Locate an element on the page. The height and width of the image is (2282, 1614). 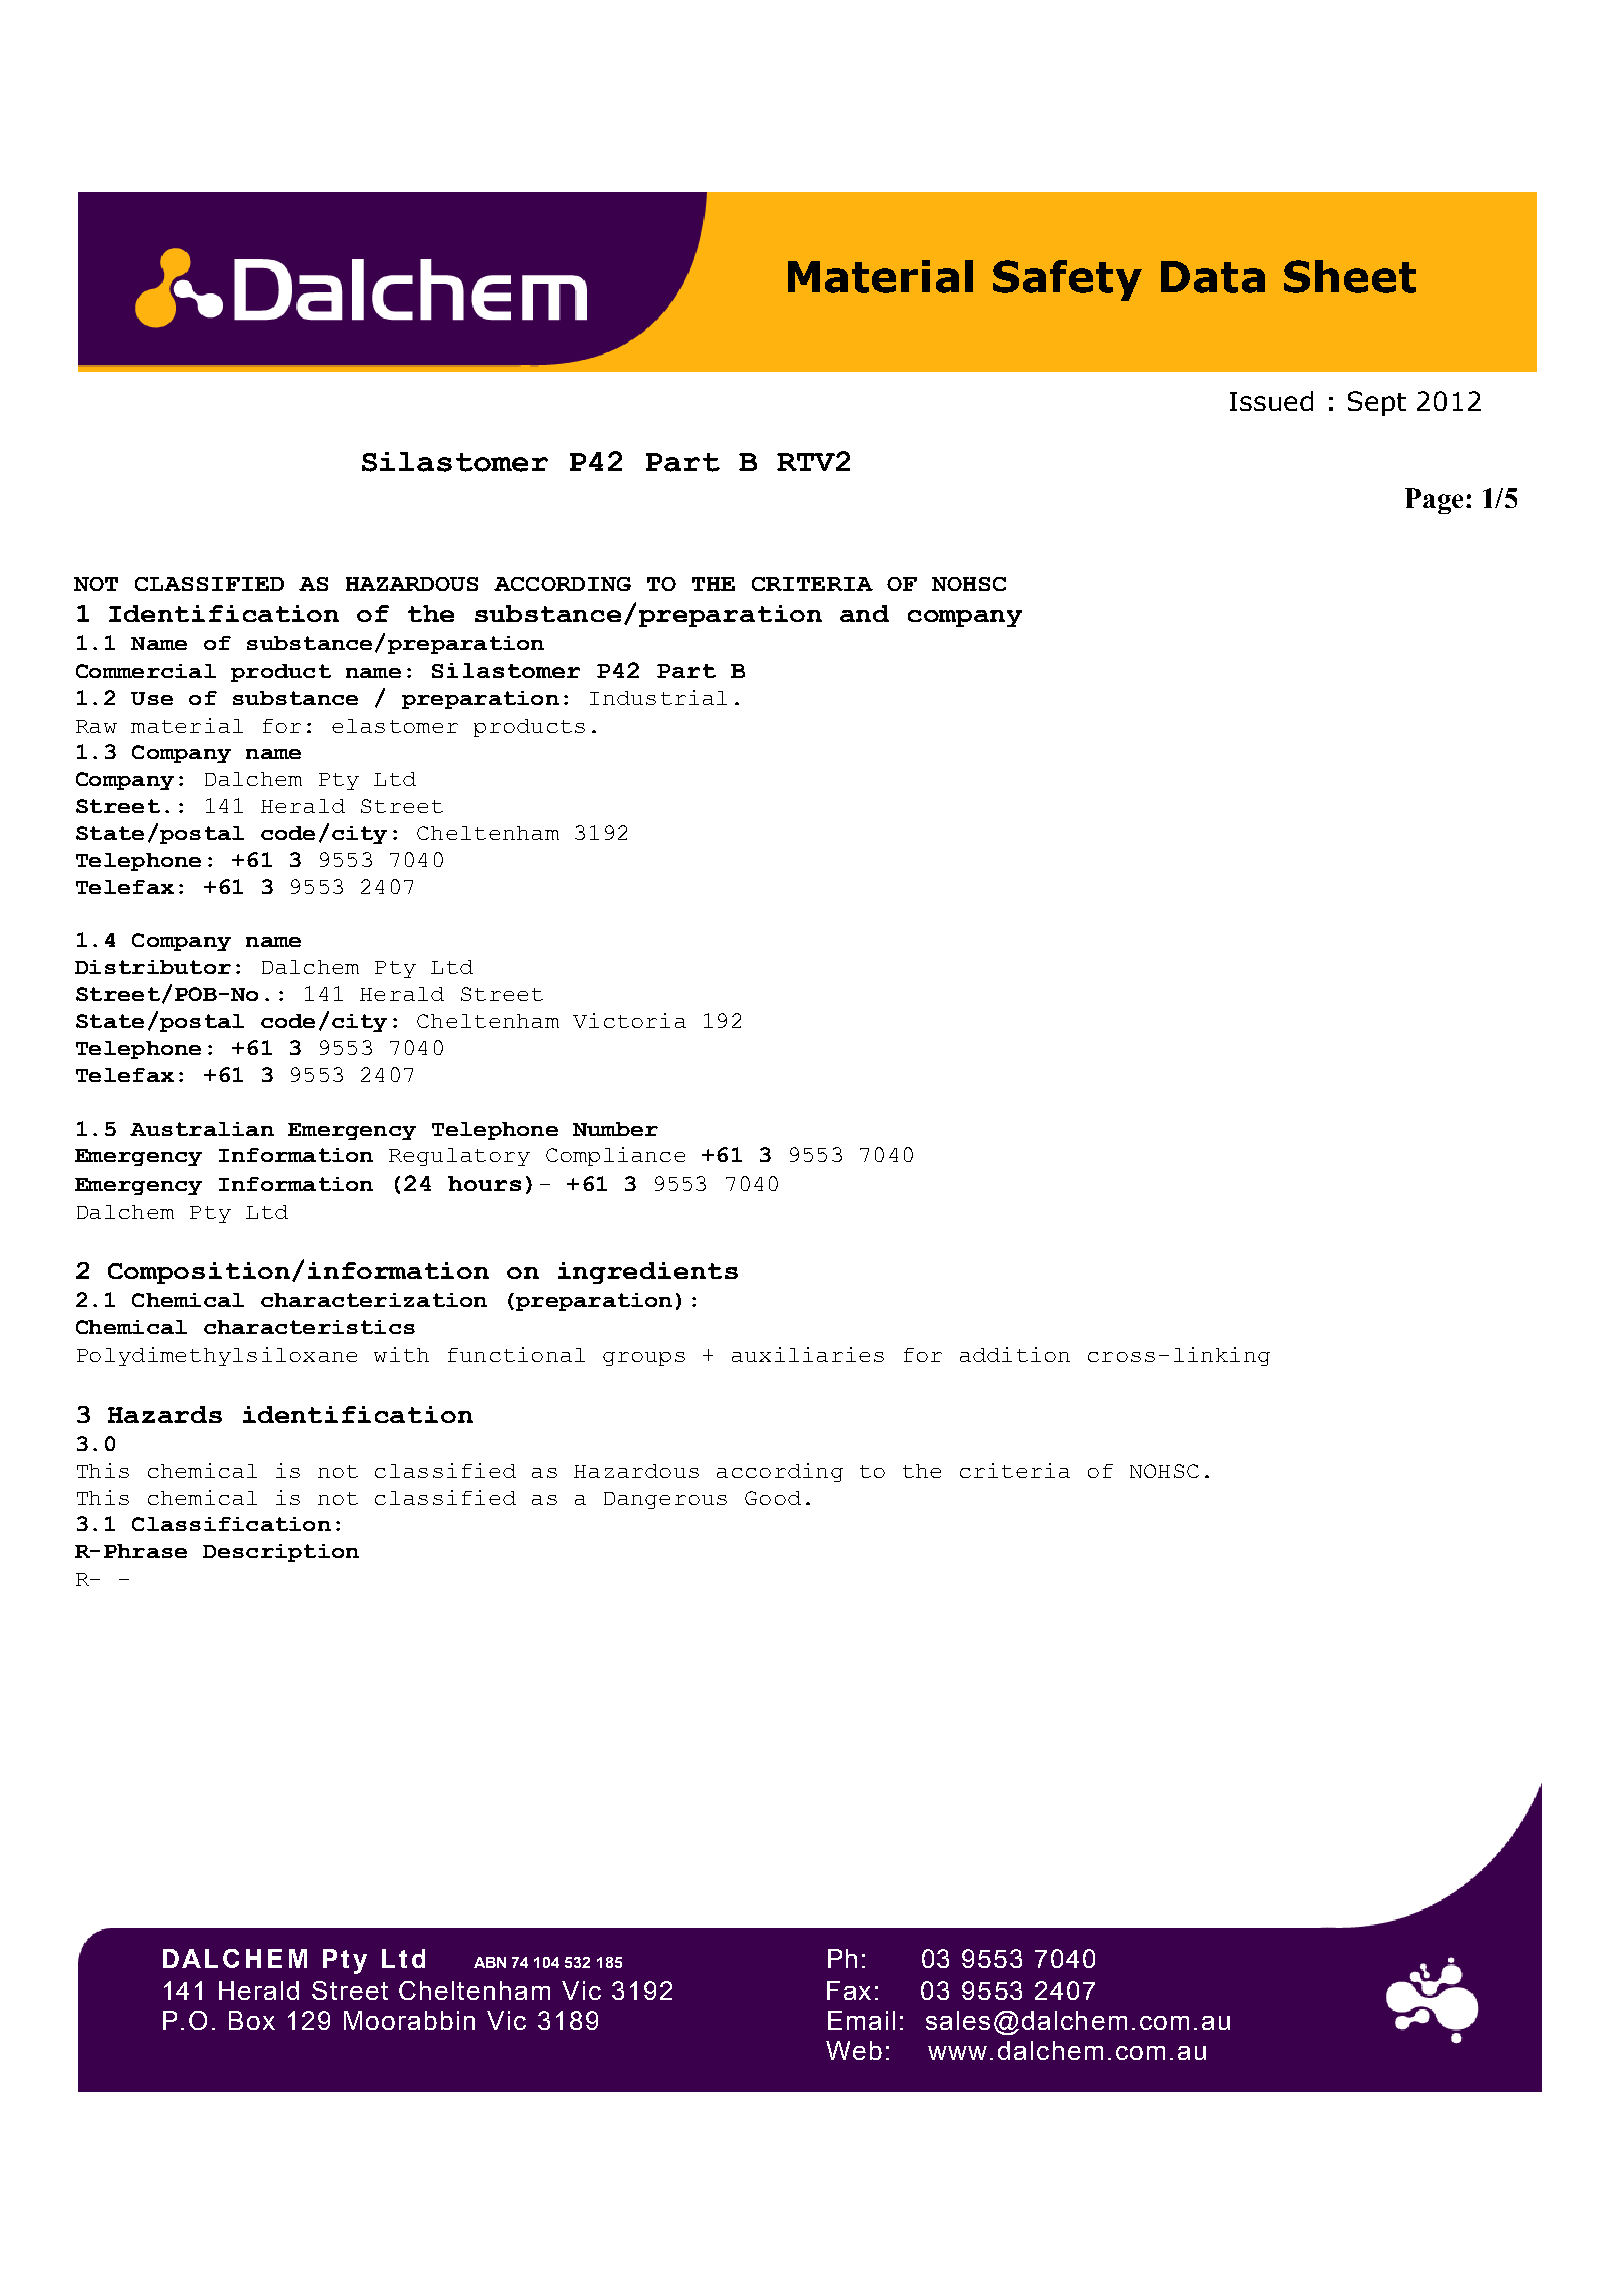
Use is located at coordinates (152, 698).
